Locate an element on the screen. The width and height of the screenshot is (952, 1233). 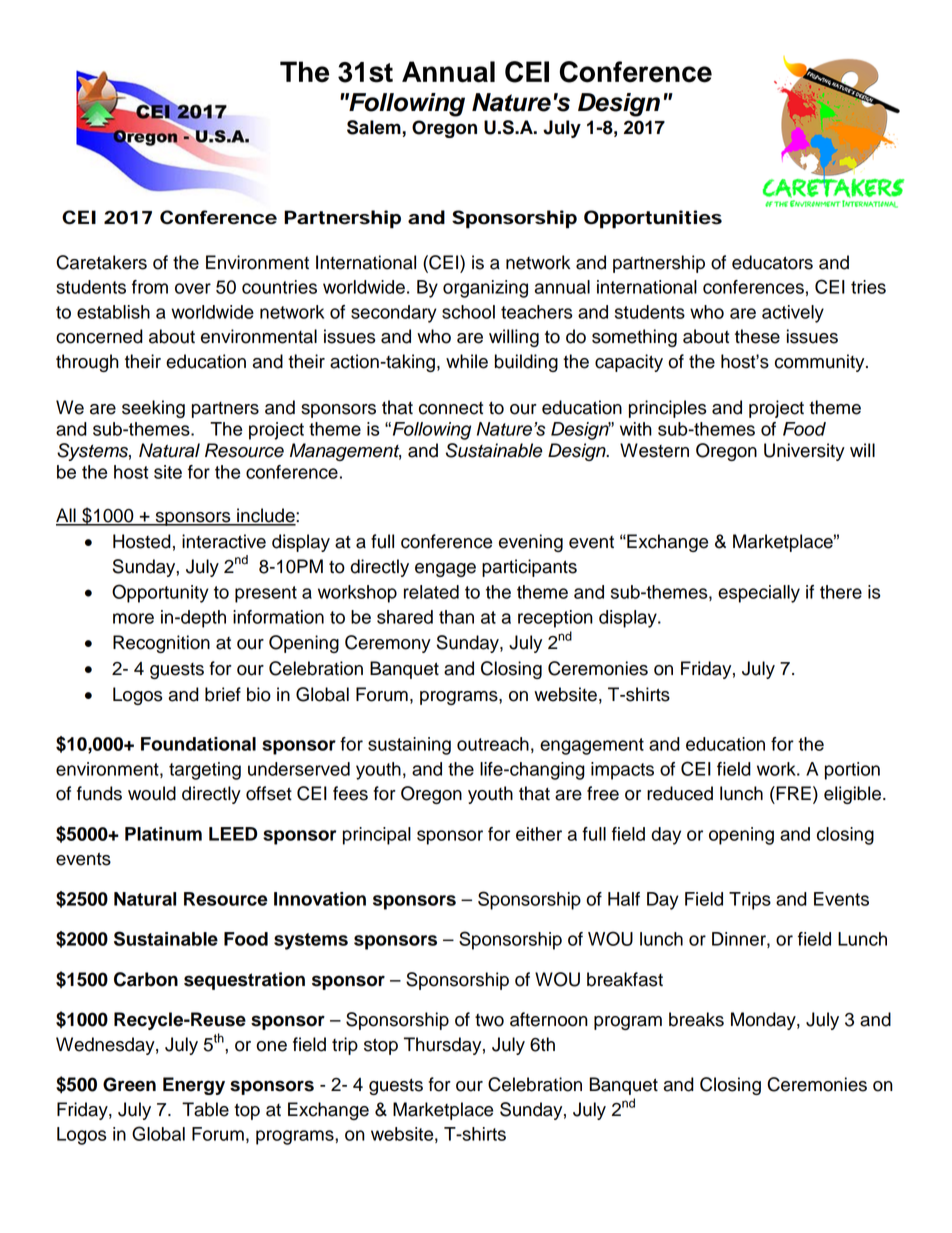
Platinum is located at coordinates (163, 834).
